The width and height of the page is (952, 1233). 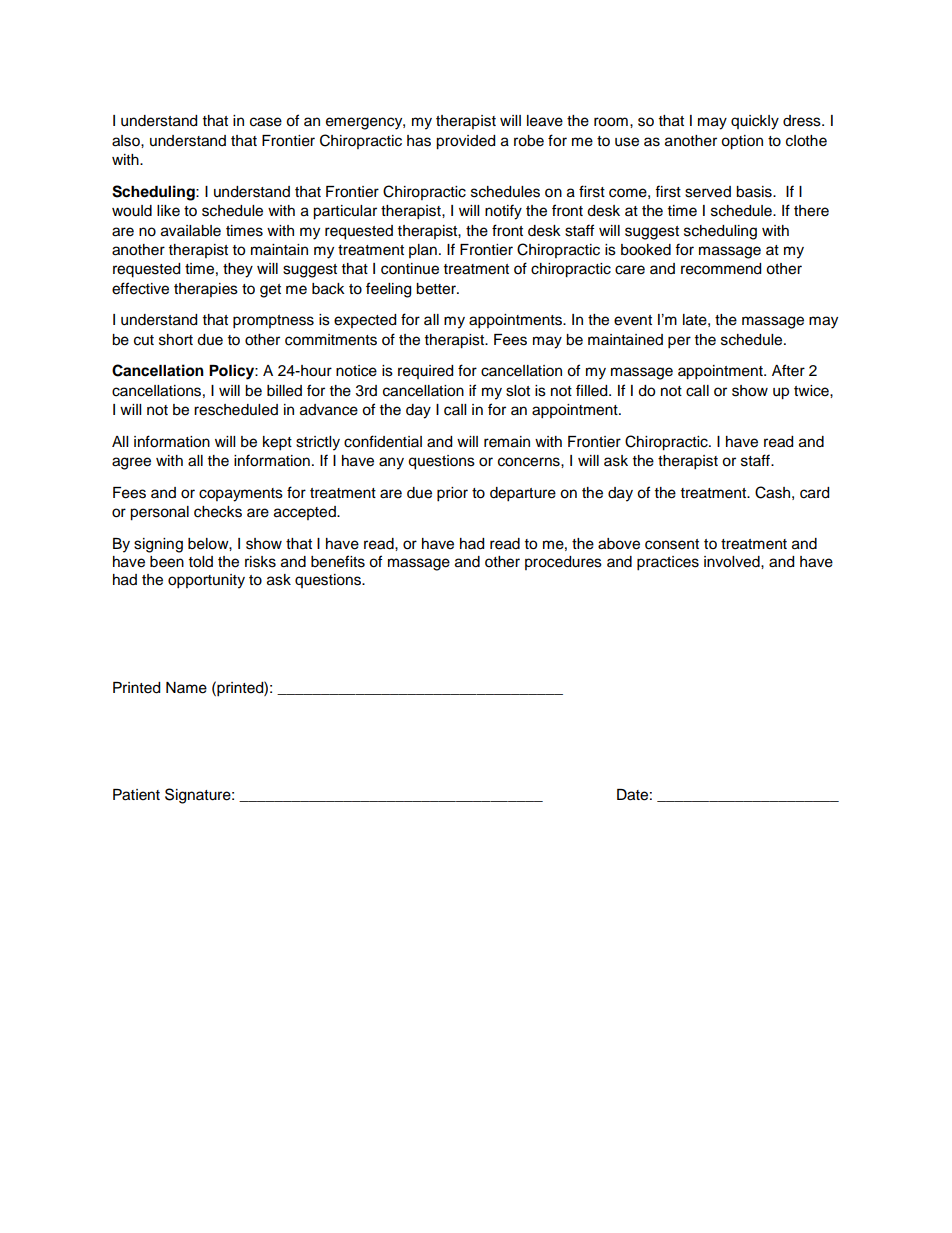 I want to click on kept, so click(x=277, y=443).
